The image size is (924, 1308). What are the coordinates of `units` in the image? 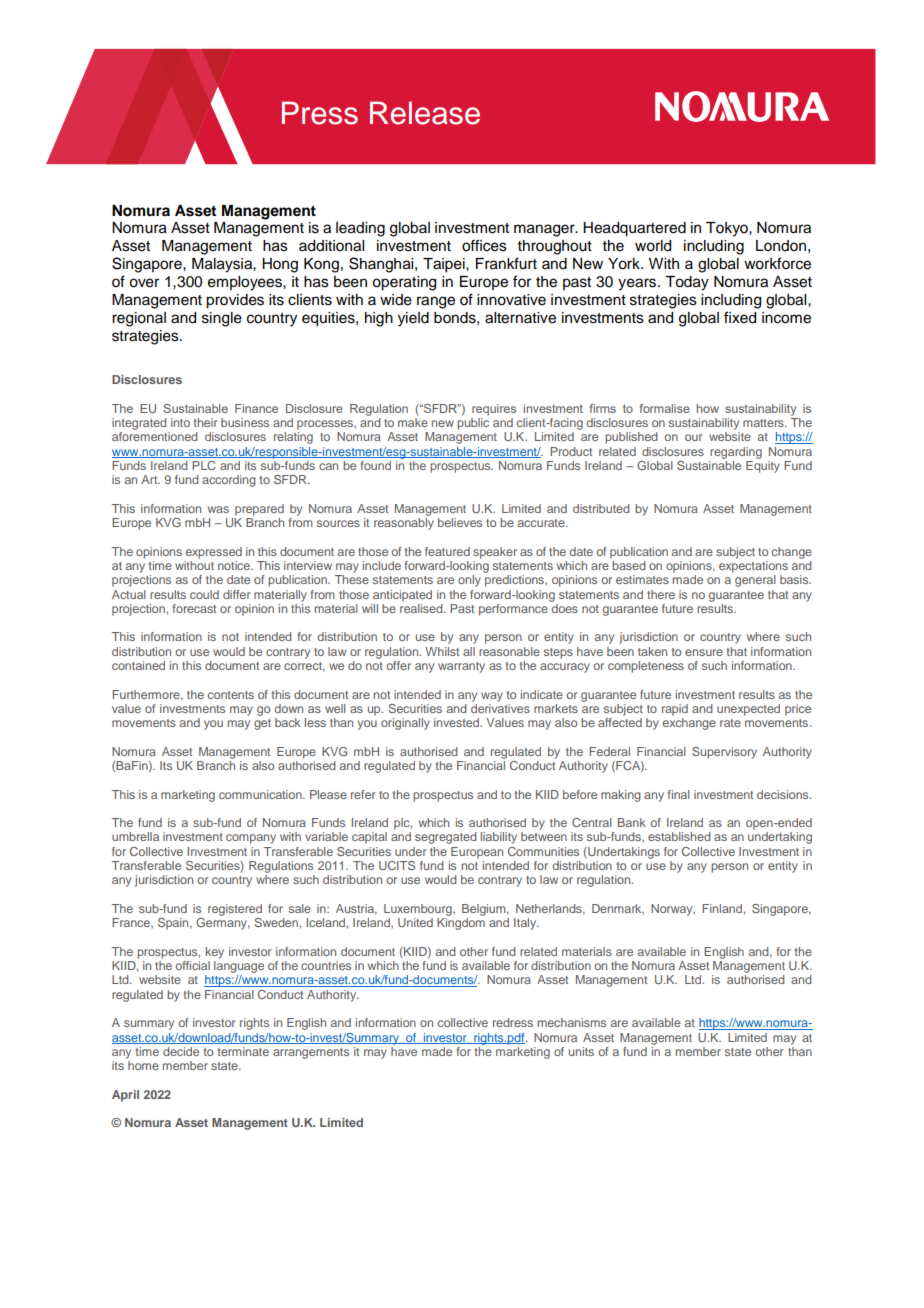 It's located at (581, 1051).
